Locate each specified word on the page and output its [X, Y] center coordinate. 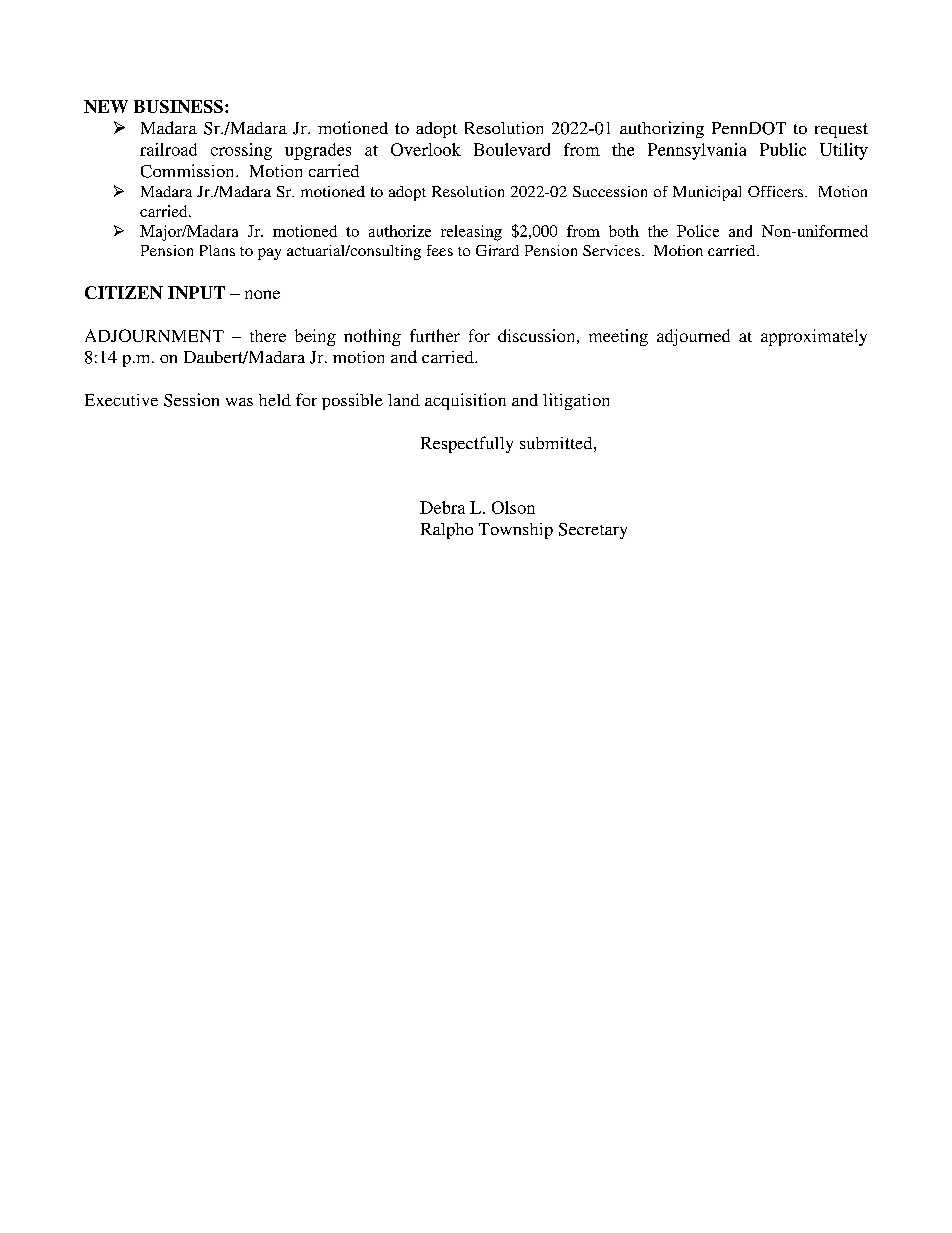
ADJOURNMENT [154, 335]
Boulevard [512, 149]
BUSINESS [178, 106]
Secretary [593, 531]
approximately [814, 337]
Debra [442, 507]
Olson [513, 507]
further [435, 335]
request [841, 130]
